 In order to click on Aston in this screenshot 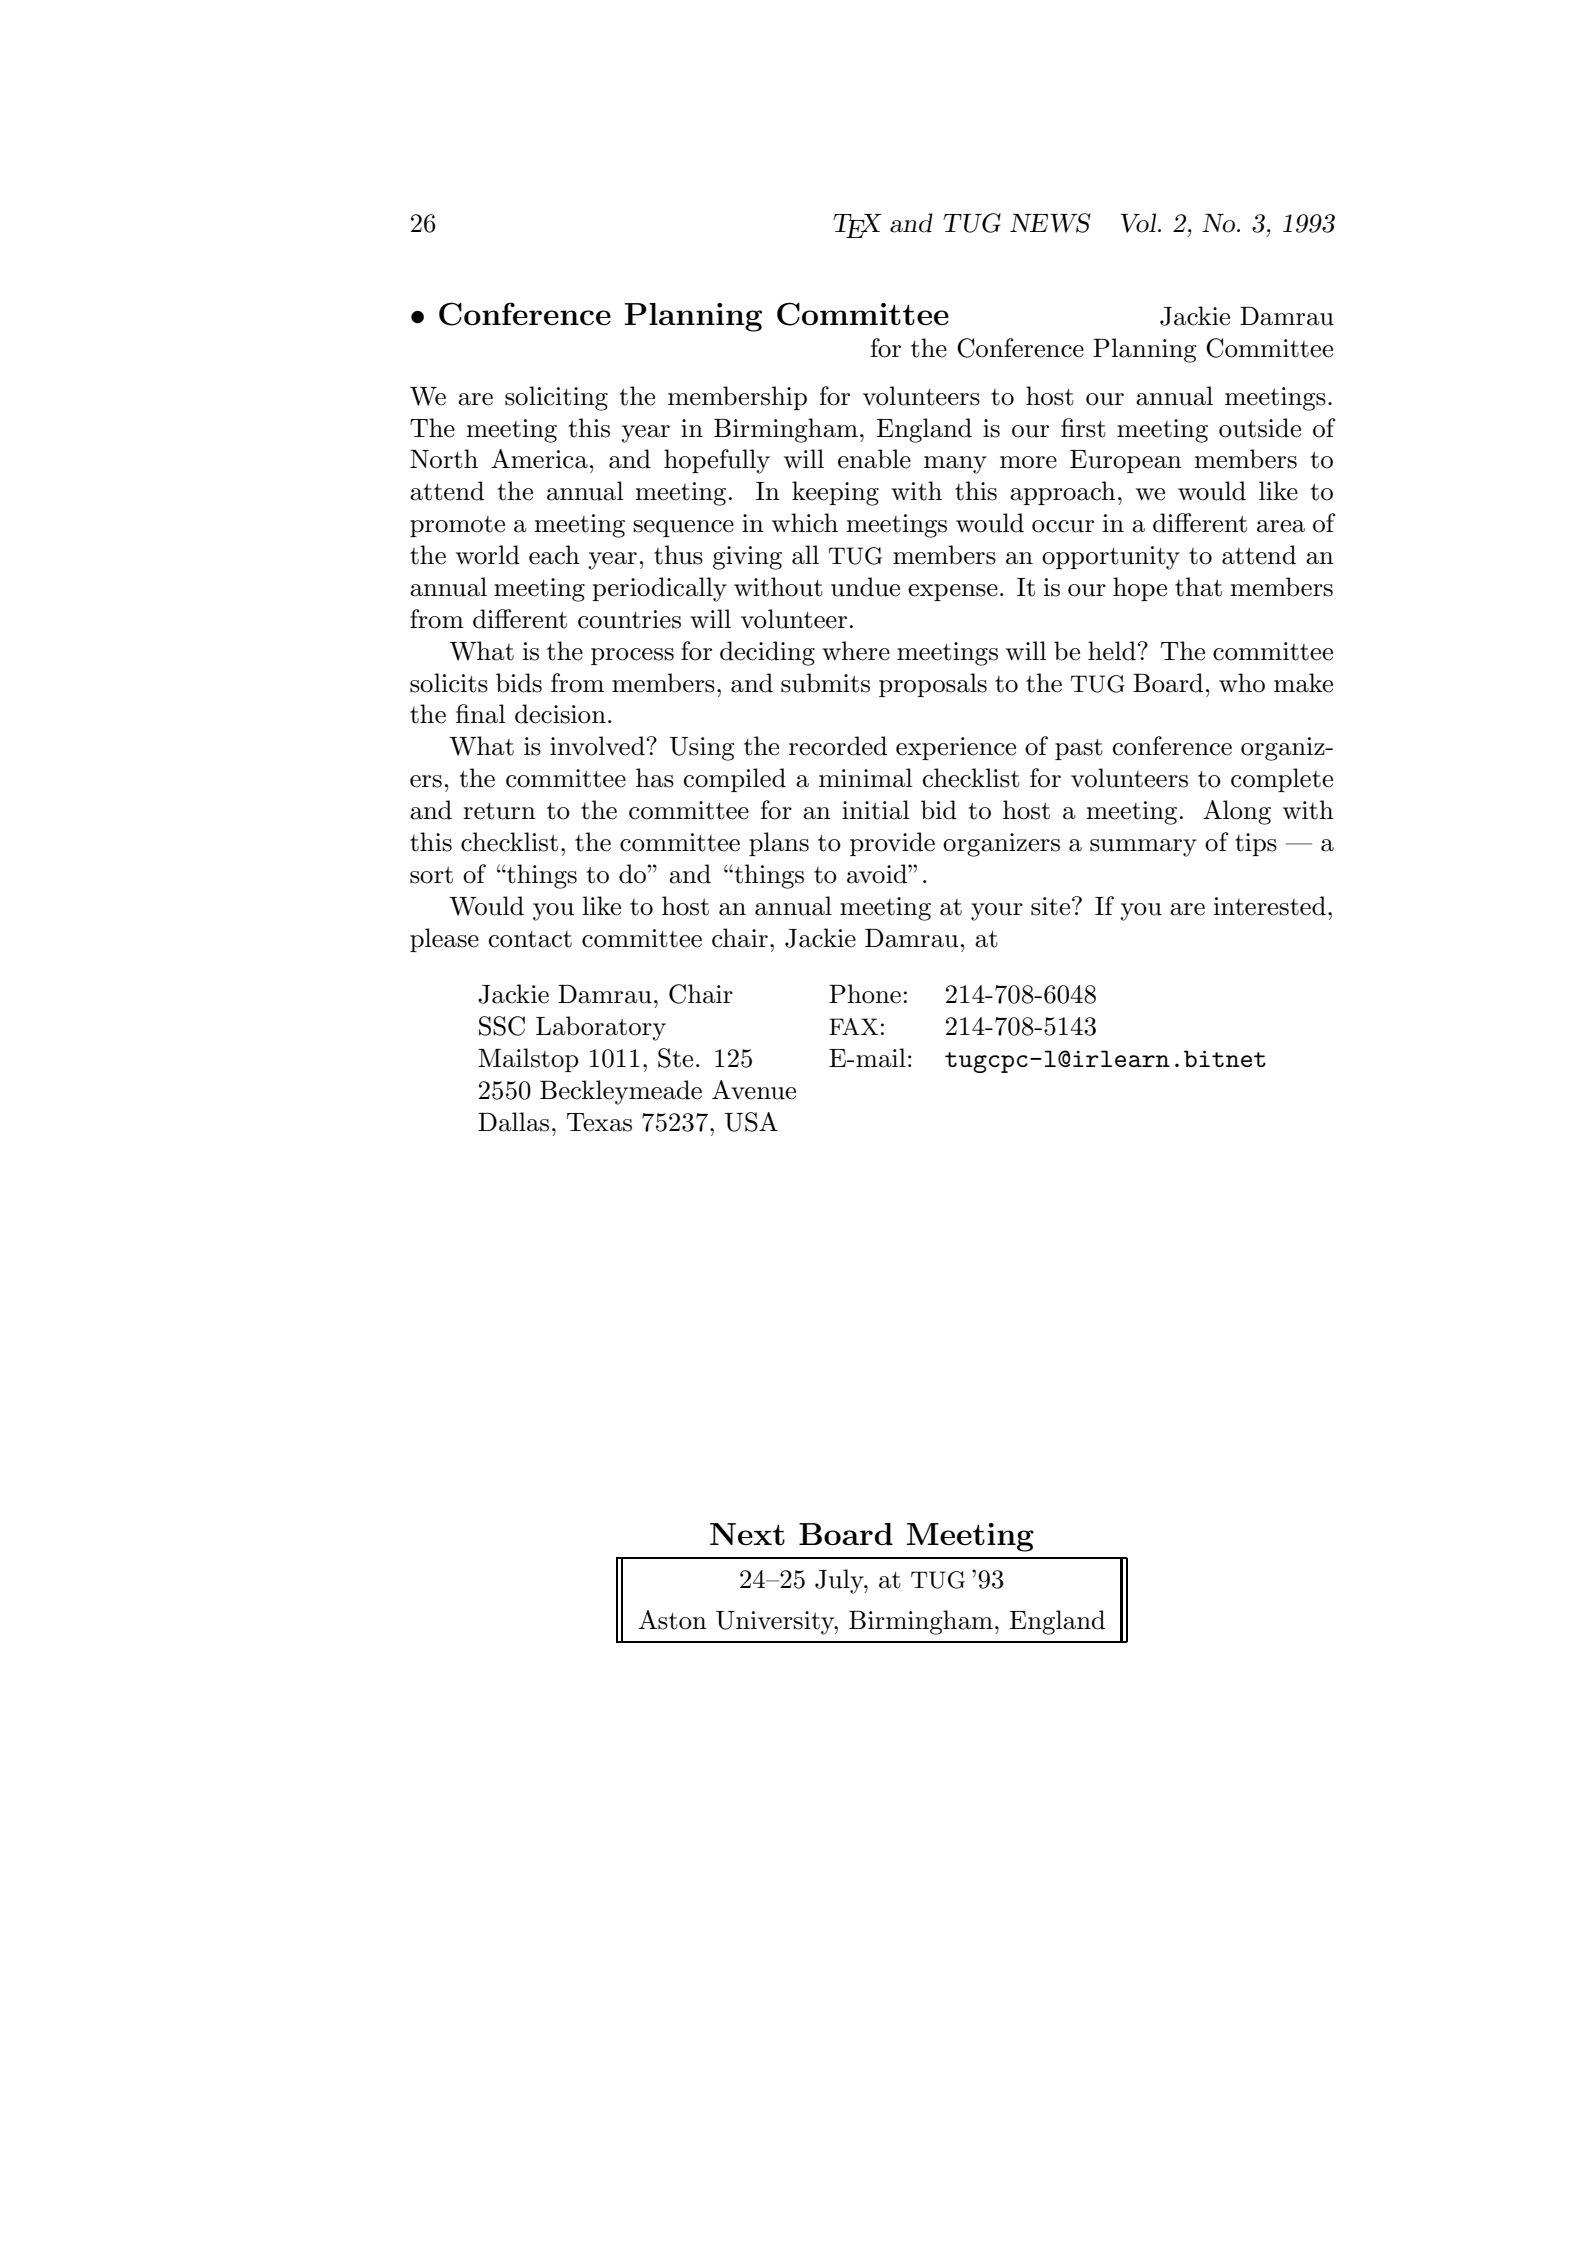, I will do `click(672, 1620)`.
